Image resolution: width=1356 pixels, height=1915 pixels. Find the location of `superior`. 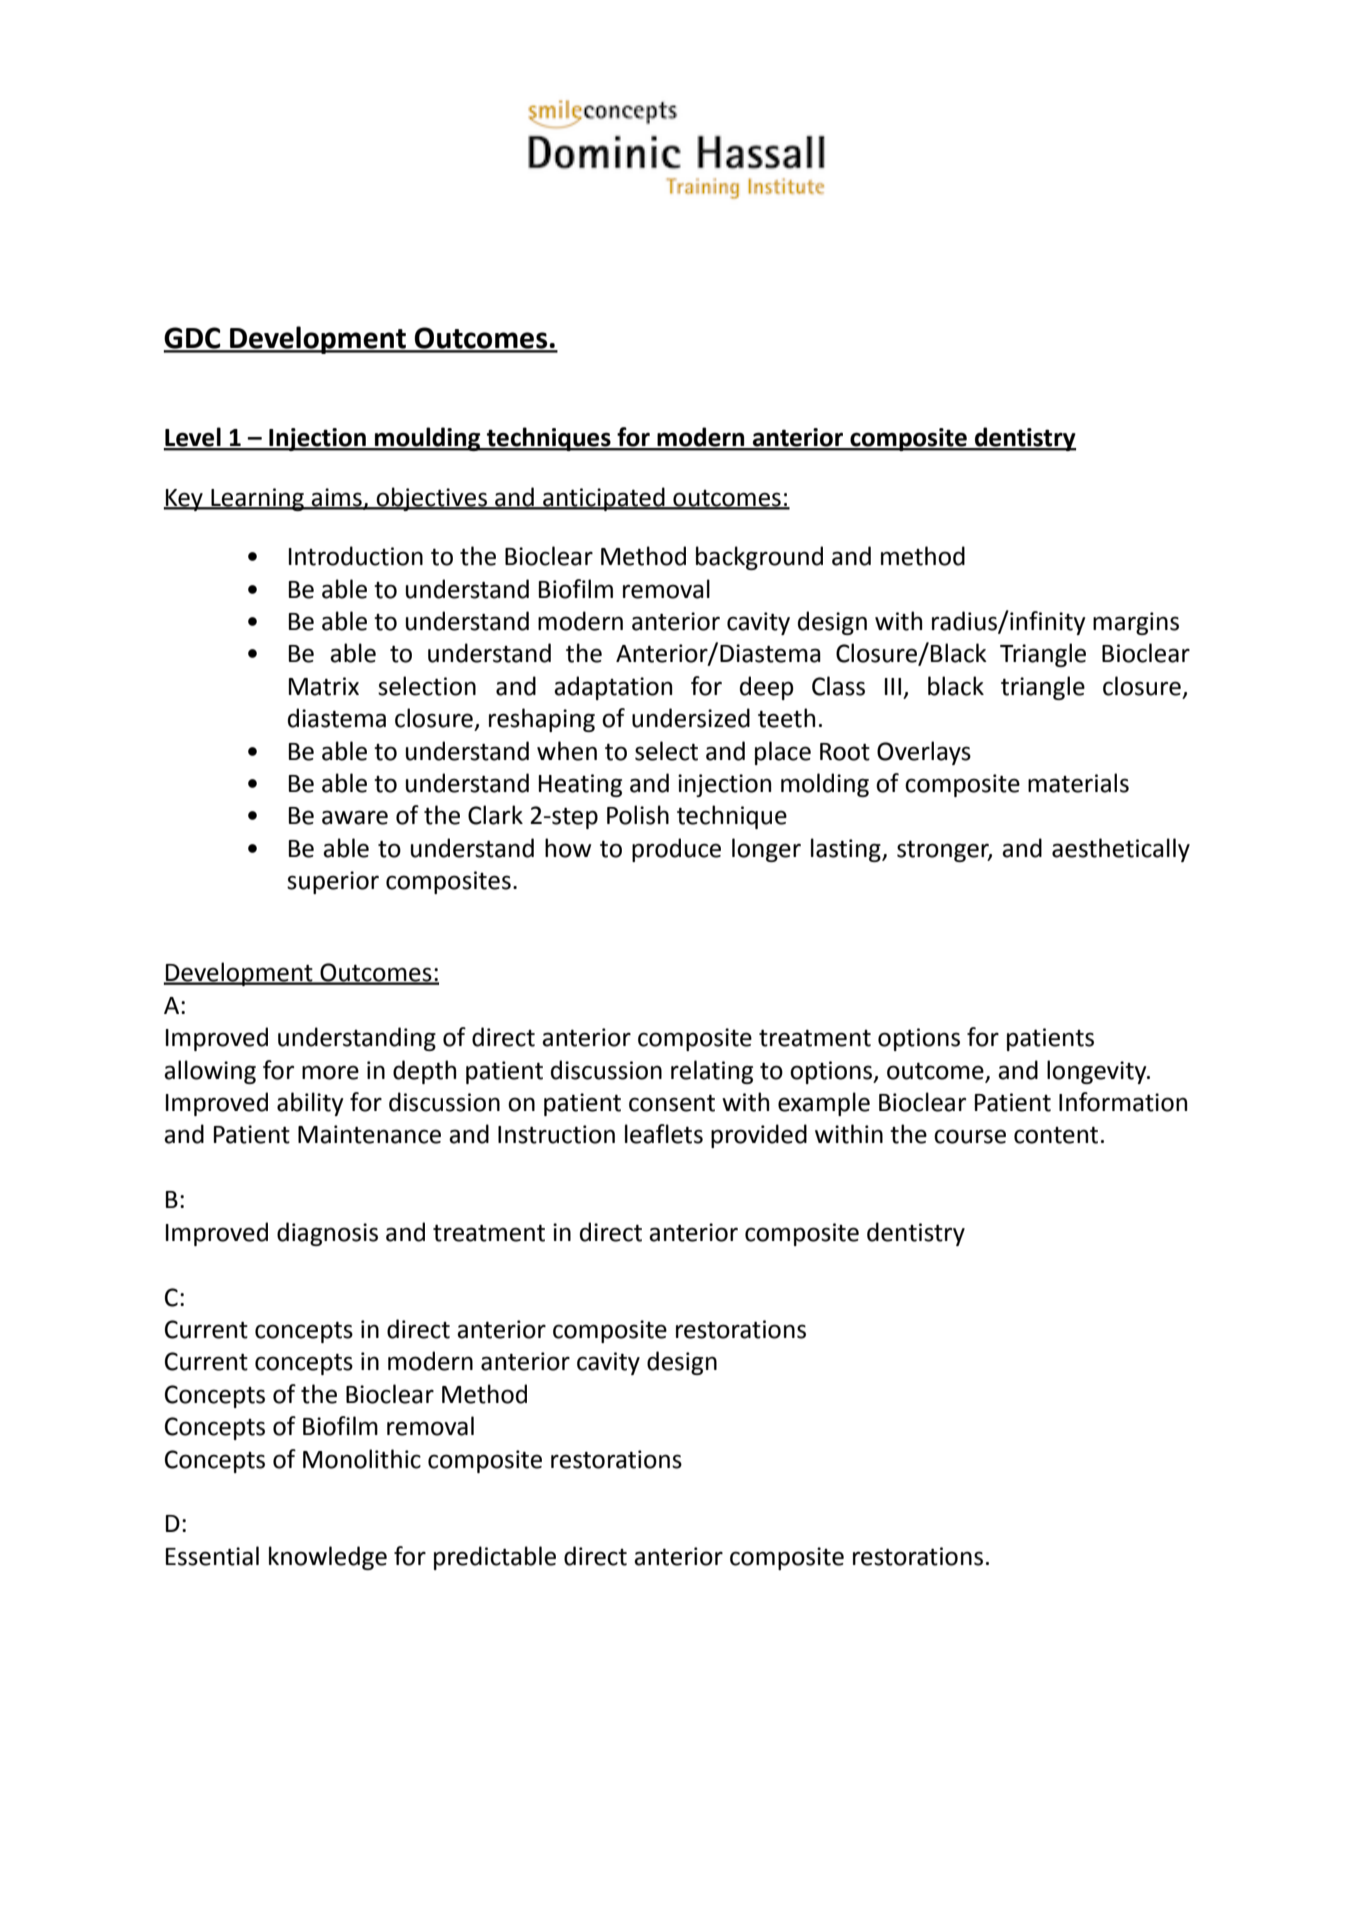

superior is located at coordinates (333, 882).
